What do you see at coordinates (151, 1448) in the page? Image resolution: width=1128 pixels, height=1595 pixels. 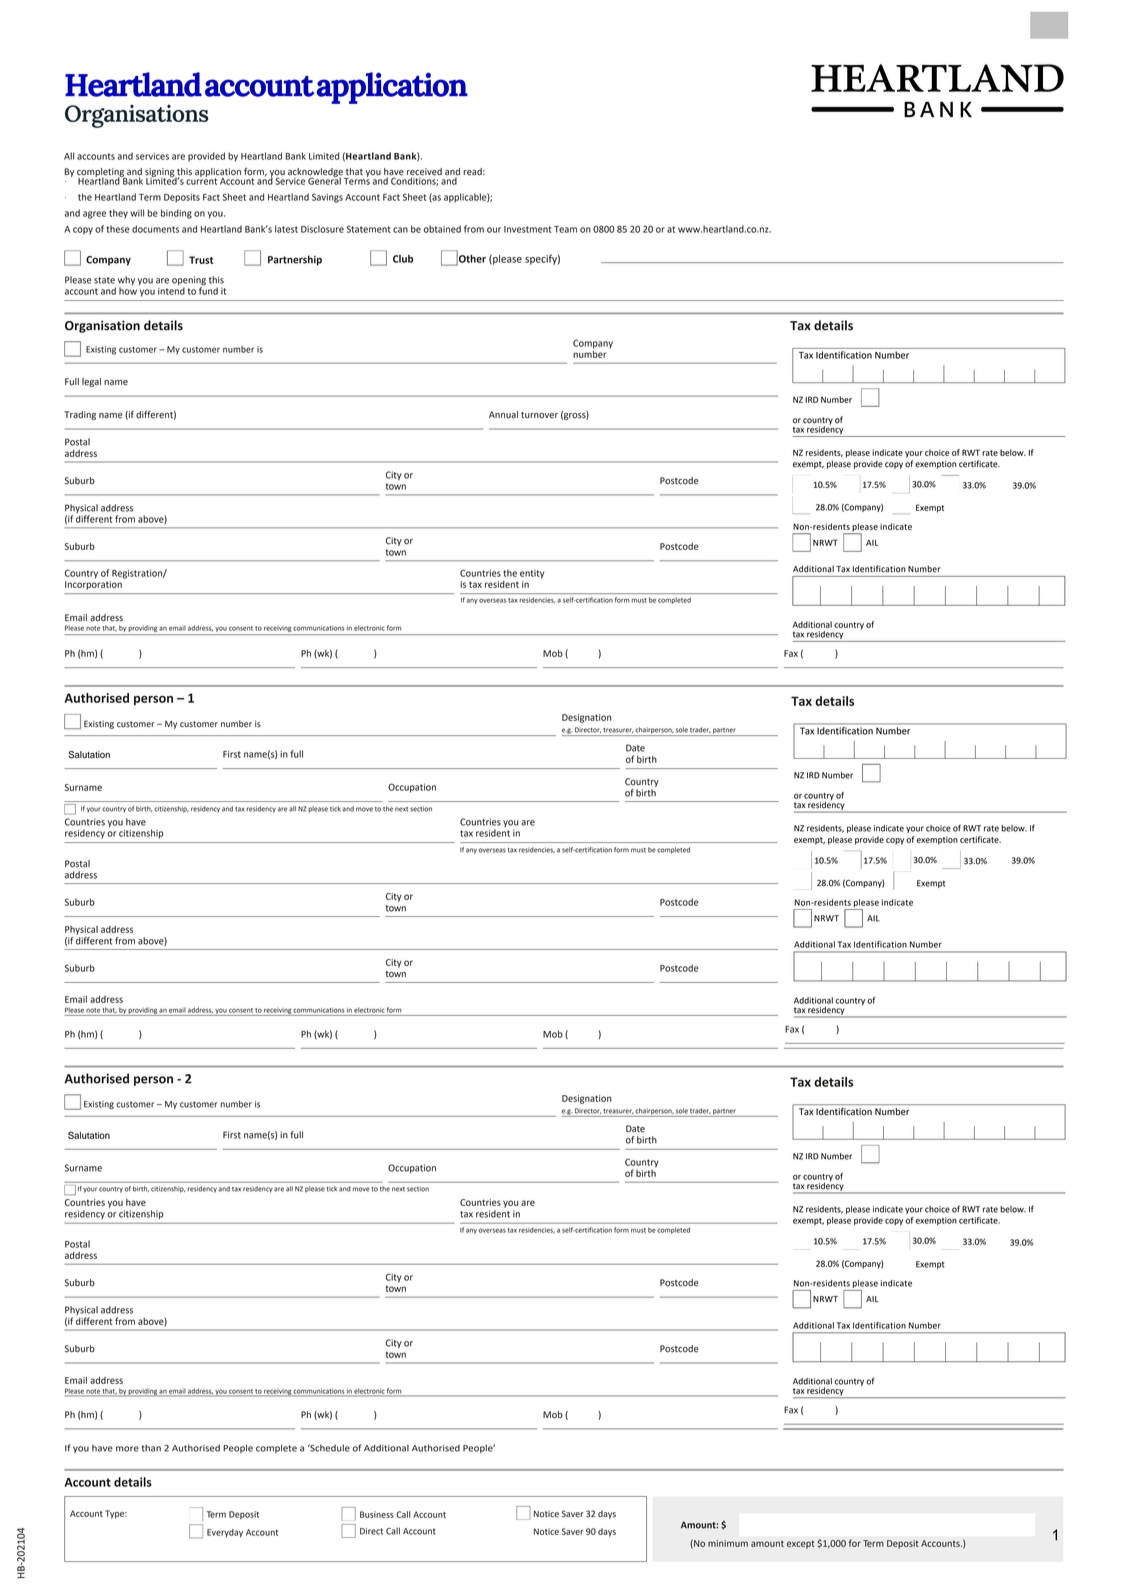 I see `than` at bounding box center [151, 1448].
